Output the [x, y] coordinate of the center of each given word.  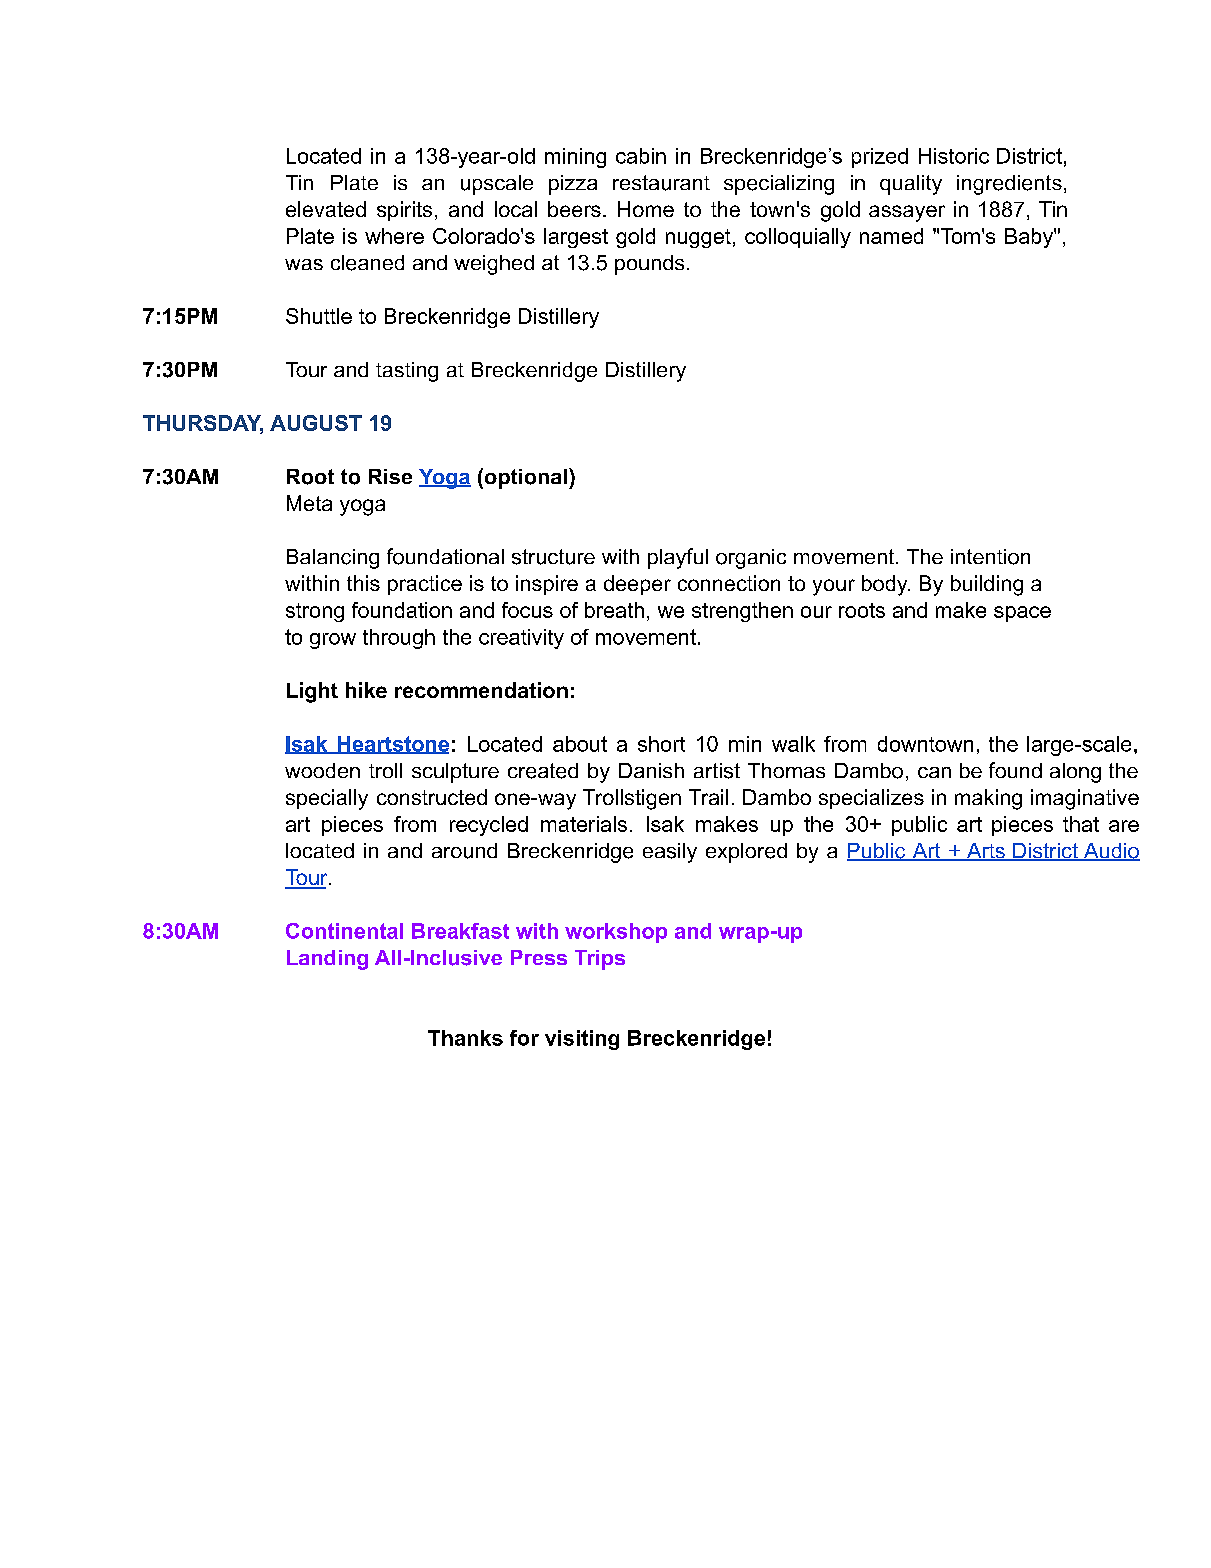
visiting [582, 1040]
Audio [1111, 852]
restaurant [661, 183]
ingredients [1009, 185]
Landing [327, 960]
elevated [326, 209]
